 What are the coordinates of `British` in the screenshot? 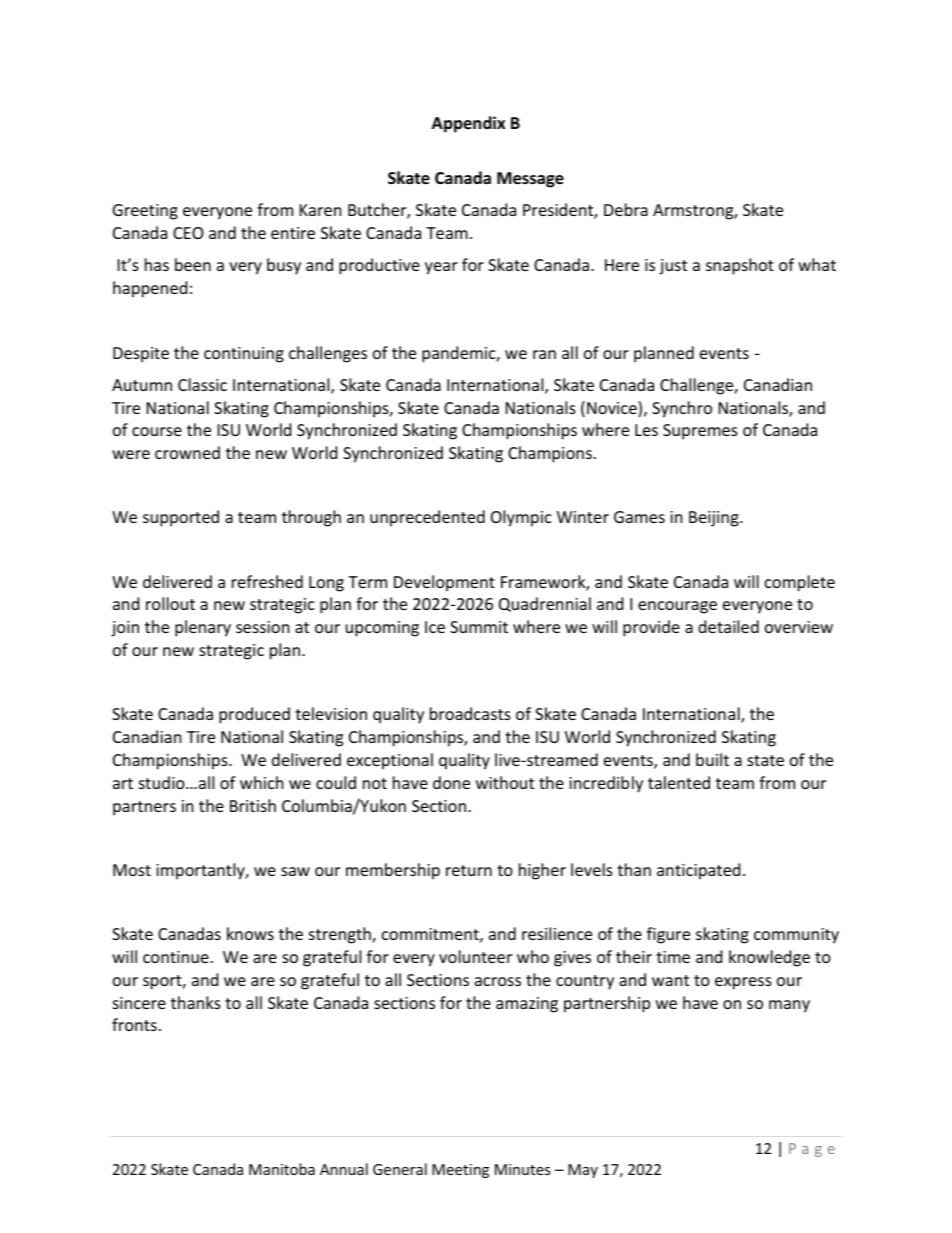 It's located at (253, 805).
